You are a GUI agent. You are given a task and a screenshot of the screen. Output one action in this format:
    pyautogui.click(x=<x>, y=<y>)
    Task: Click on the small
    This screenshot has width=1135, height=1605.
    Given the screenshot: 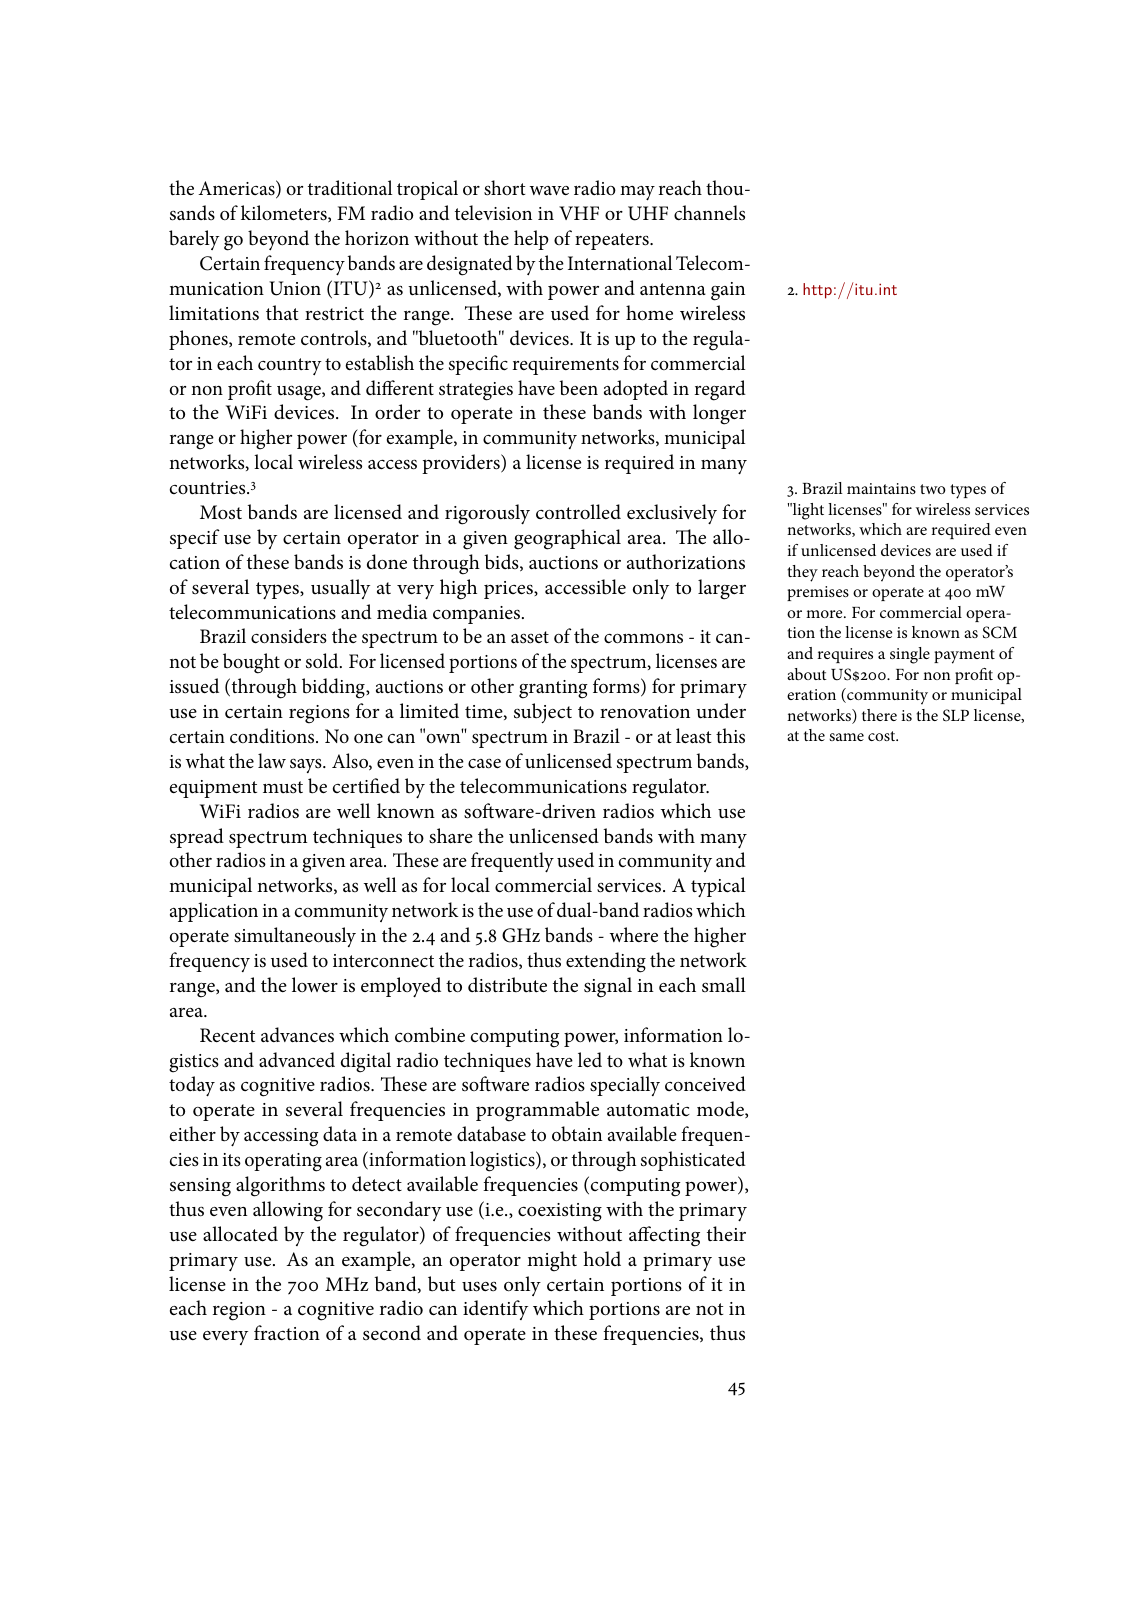 What is the action you would take?
    pyautogui.click(x=724, y=985)
